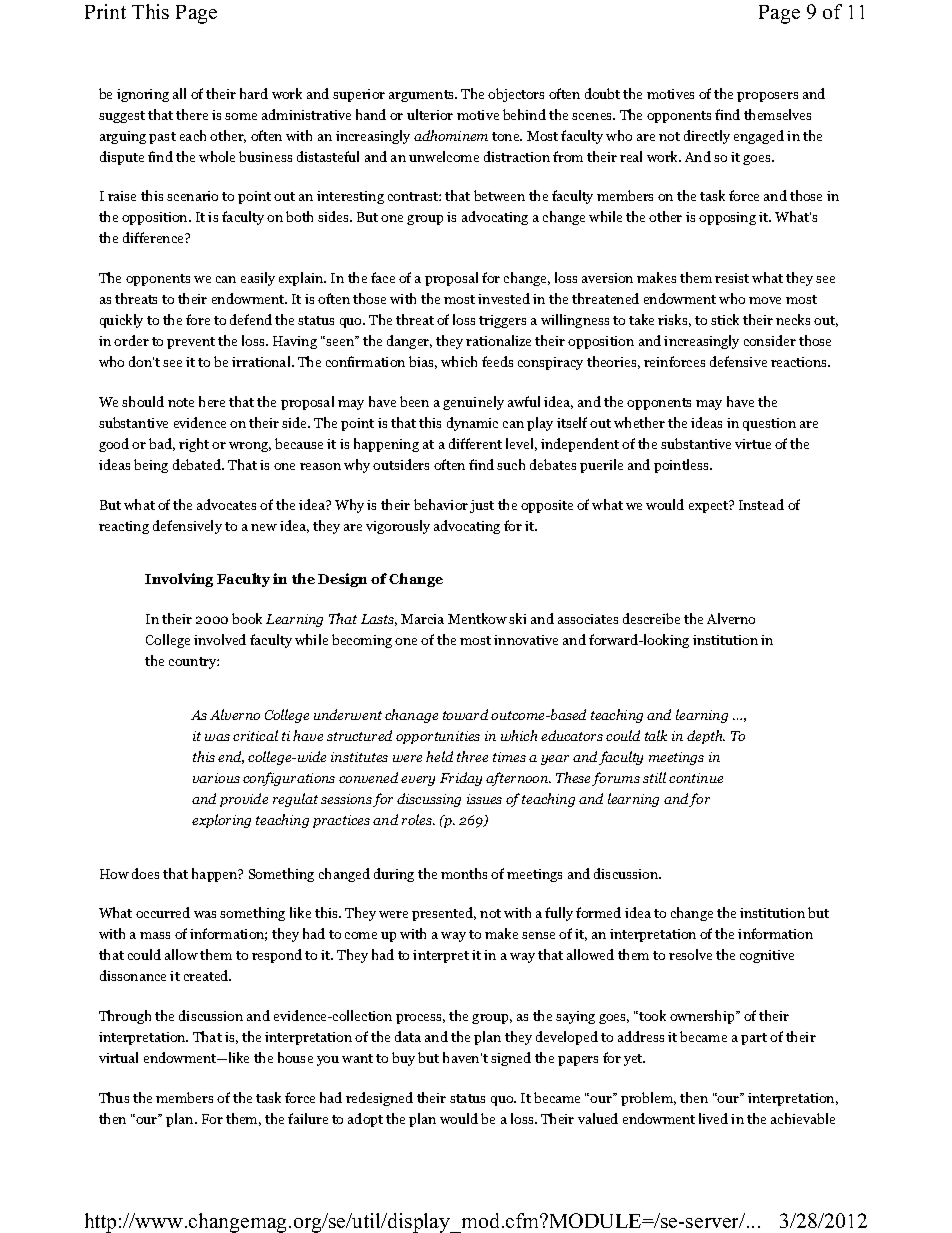 The image size is (952, 1233). Describe the element at coordinates (403, 1059) in the screenshot. I see `buy` at that location.
